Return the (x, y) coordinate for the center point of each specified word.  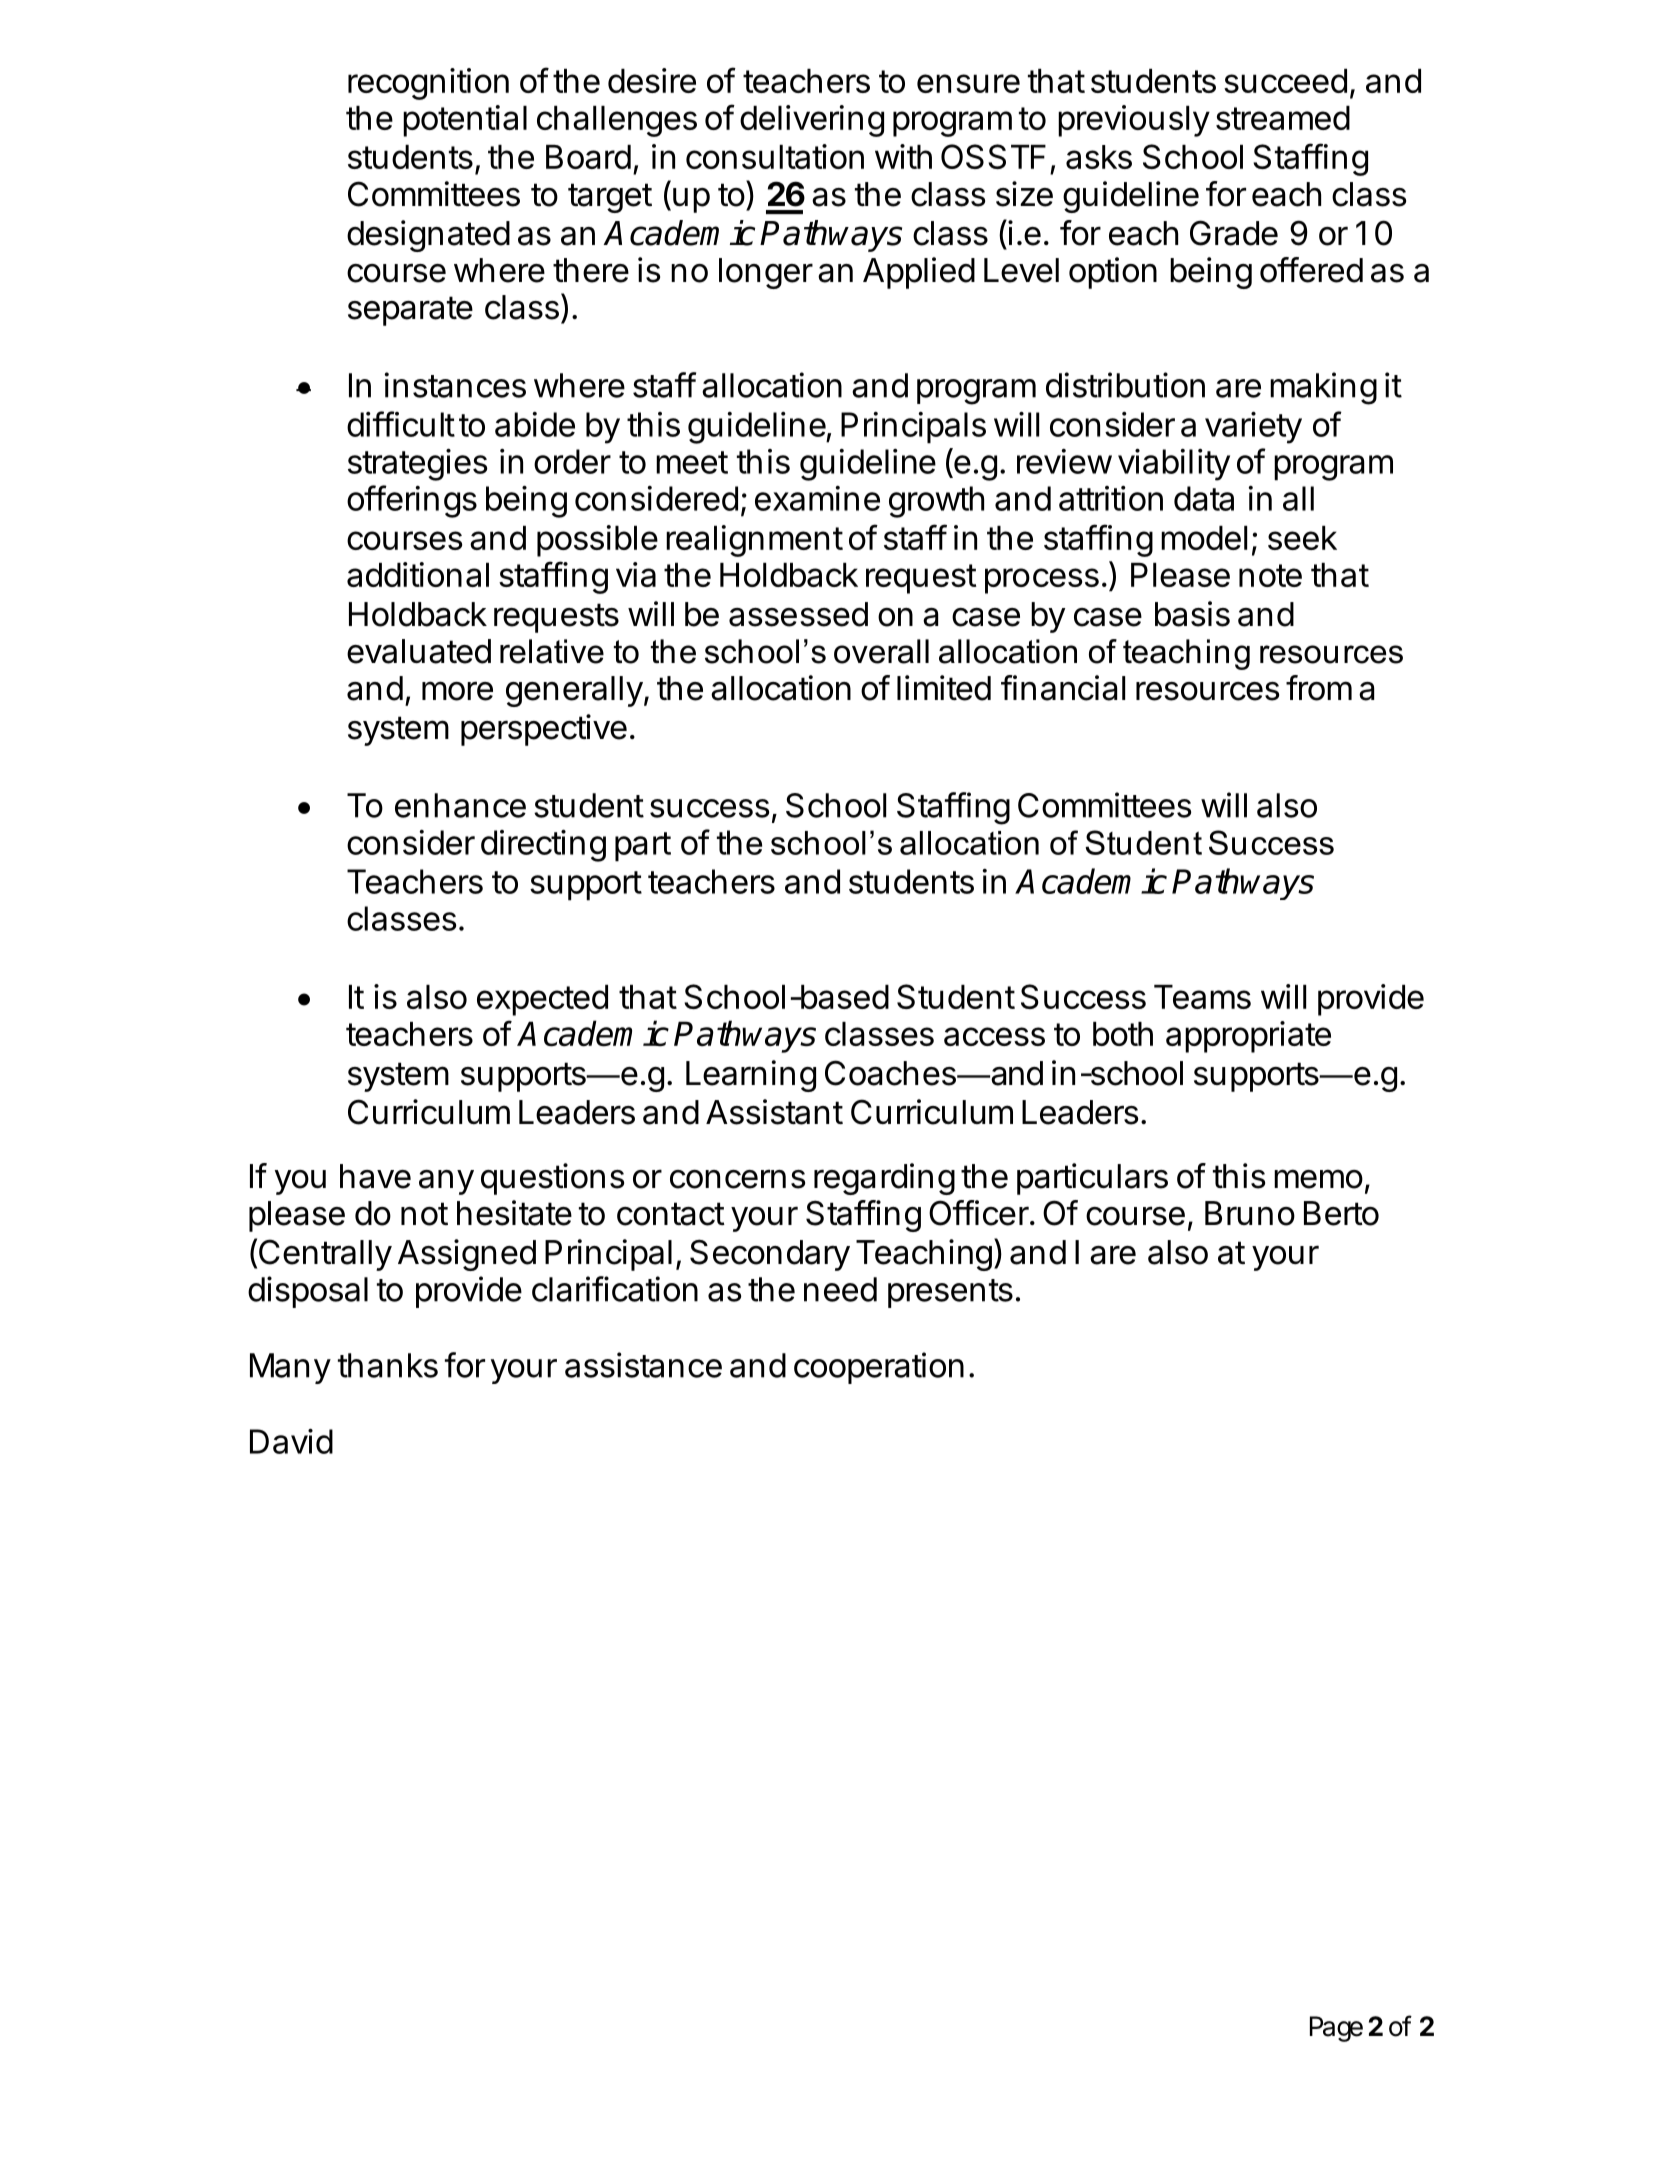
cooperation (879, 1368)
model (1204, 538)
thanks (388, 1365)
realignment (754, 541)
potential (465, 121)
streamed (1283, 118)
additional (418, 574)
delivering (812, 121)
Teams (1202, 997)
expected (542, 1000)
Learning (751, 1076)
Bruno (1250, 1213)
